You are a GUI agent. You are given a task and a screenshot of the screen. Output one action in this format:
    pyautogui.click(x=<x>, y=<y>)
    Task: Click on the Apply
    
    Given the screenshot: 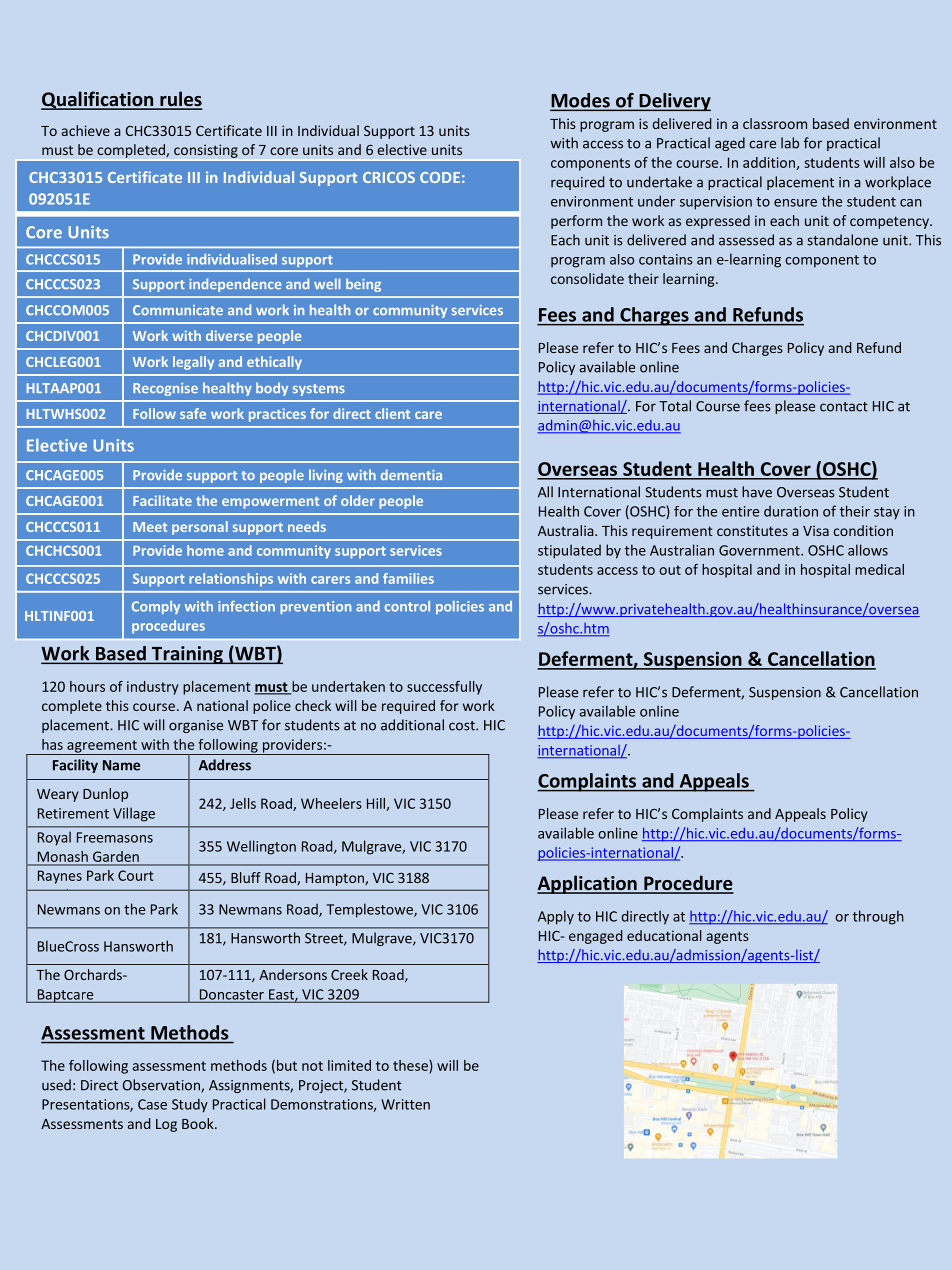 What is the action you would take?
    pyautogui.click(x=556, y=917)
